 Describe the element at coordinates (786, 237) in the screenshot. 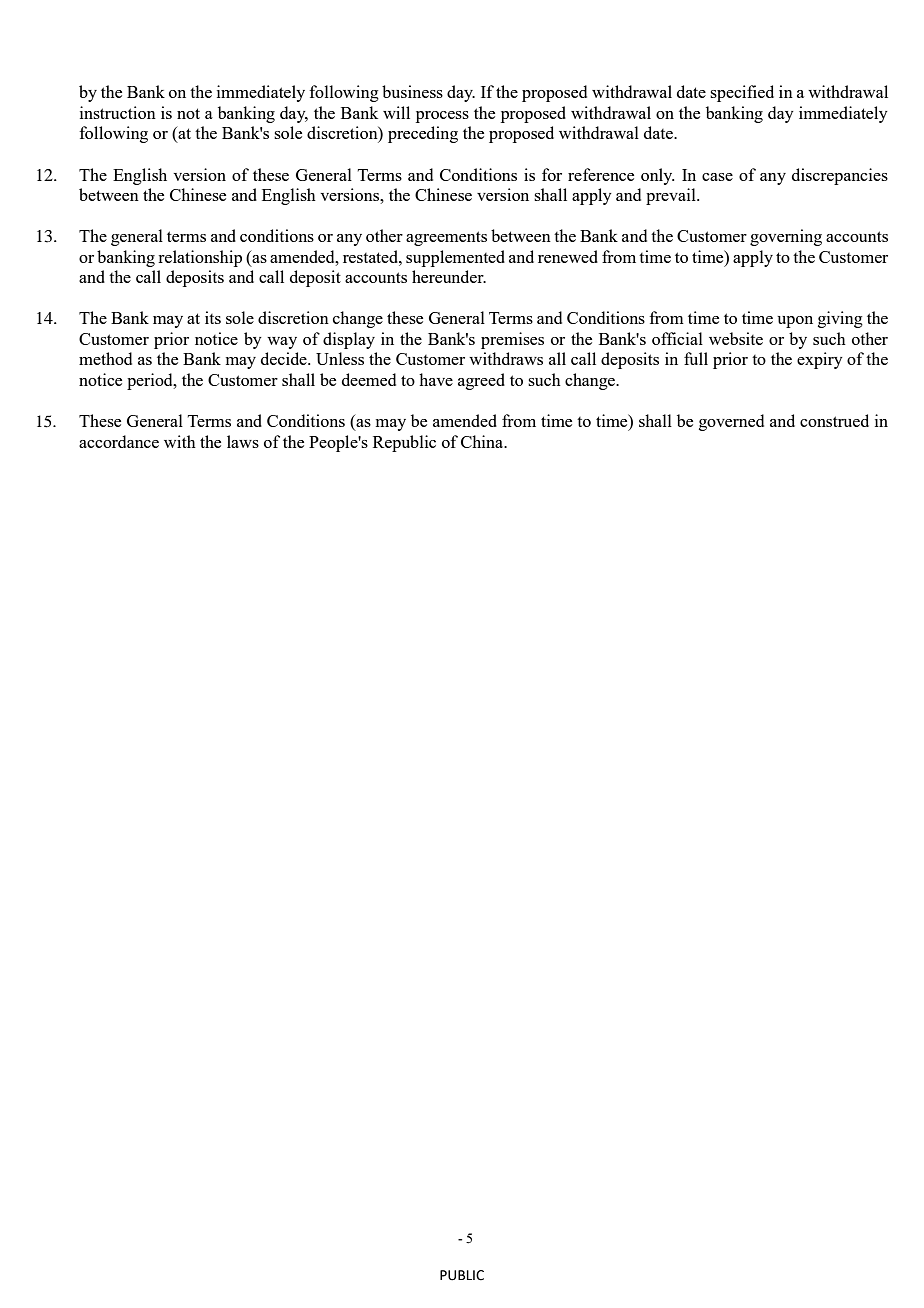

I see `governing` at that location.
